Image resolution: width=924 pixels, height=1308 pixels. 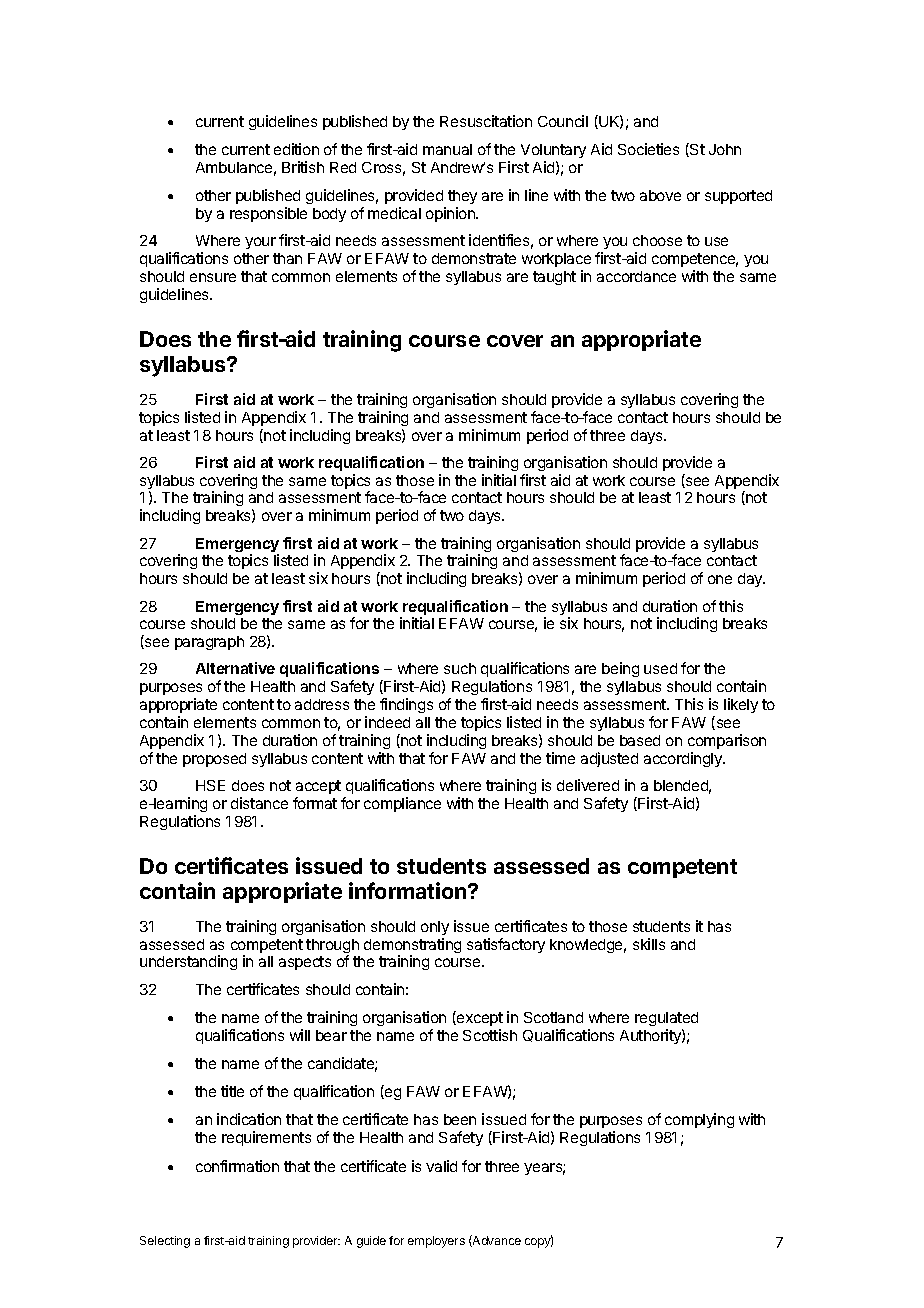 I want to click on complying, so click(x=699, y=1120).
